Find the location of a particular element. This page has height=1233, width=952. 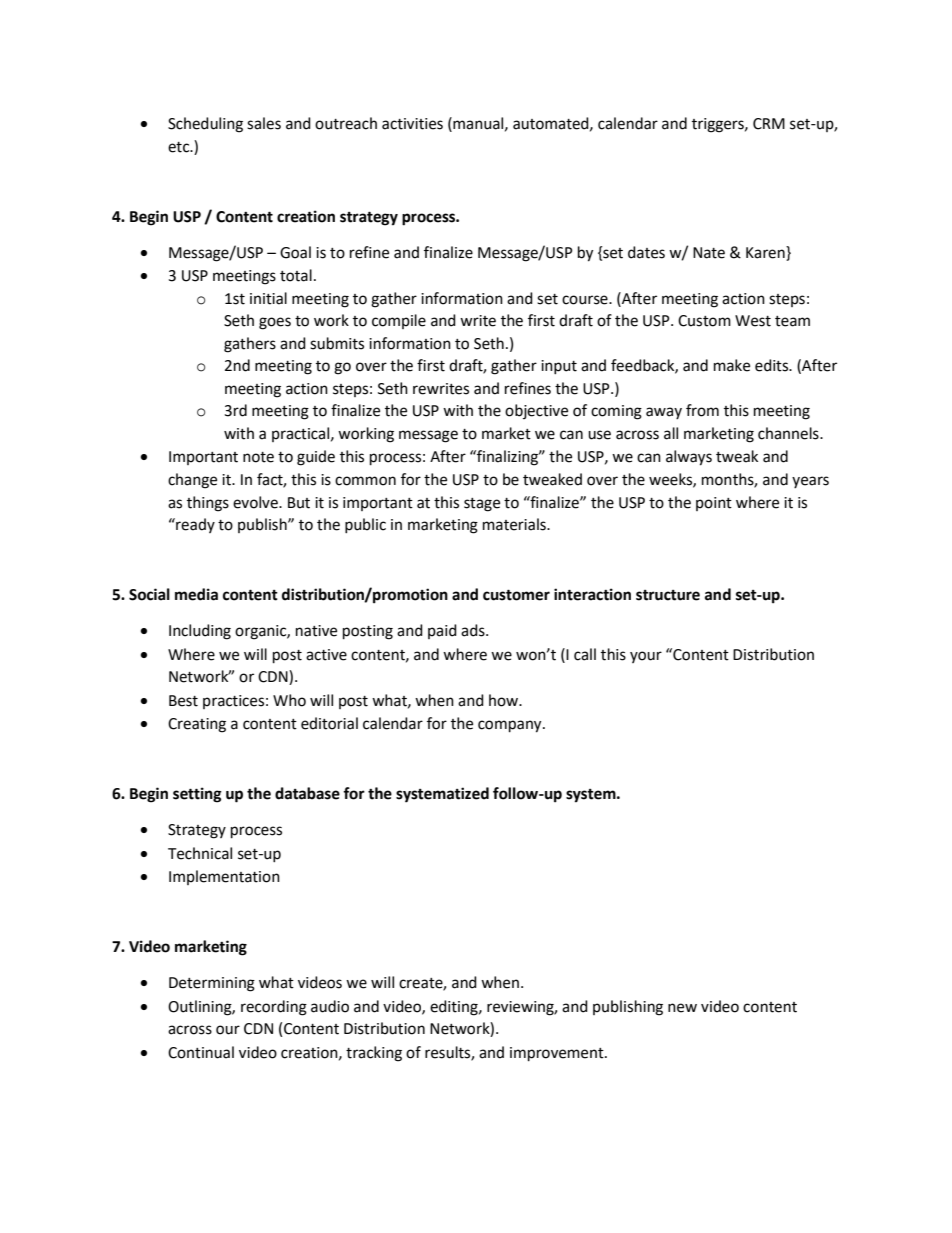

media is located at coordinates (196, 594).
